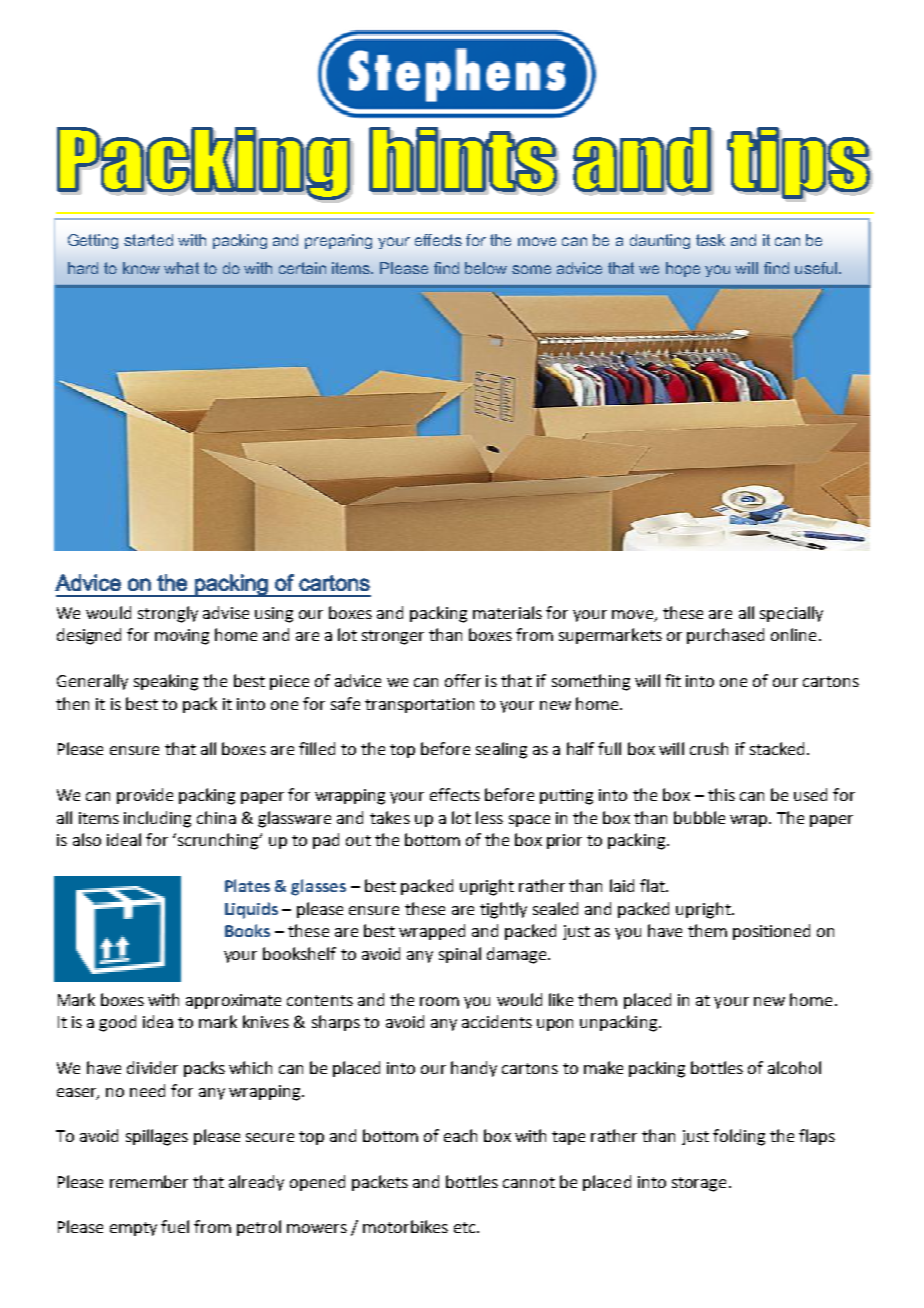 This screenshot has height=1308, width=924. I want to click on remember, so click(149, 1181).
